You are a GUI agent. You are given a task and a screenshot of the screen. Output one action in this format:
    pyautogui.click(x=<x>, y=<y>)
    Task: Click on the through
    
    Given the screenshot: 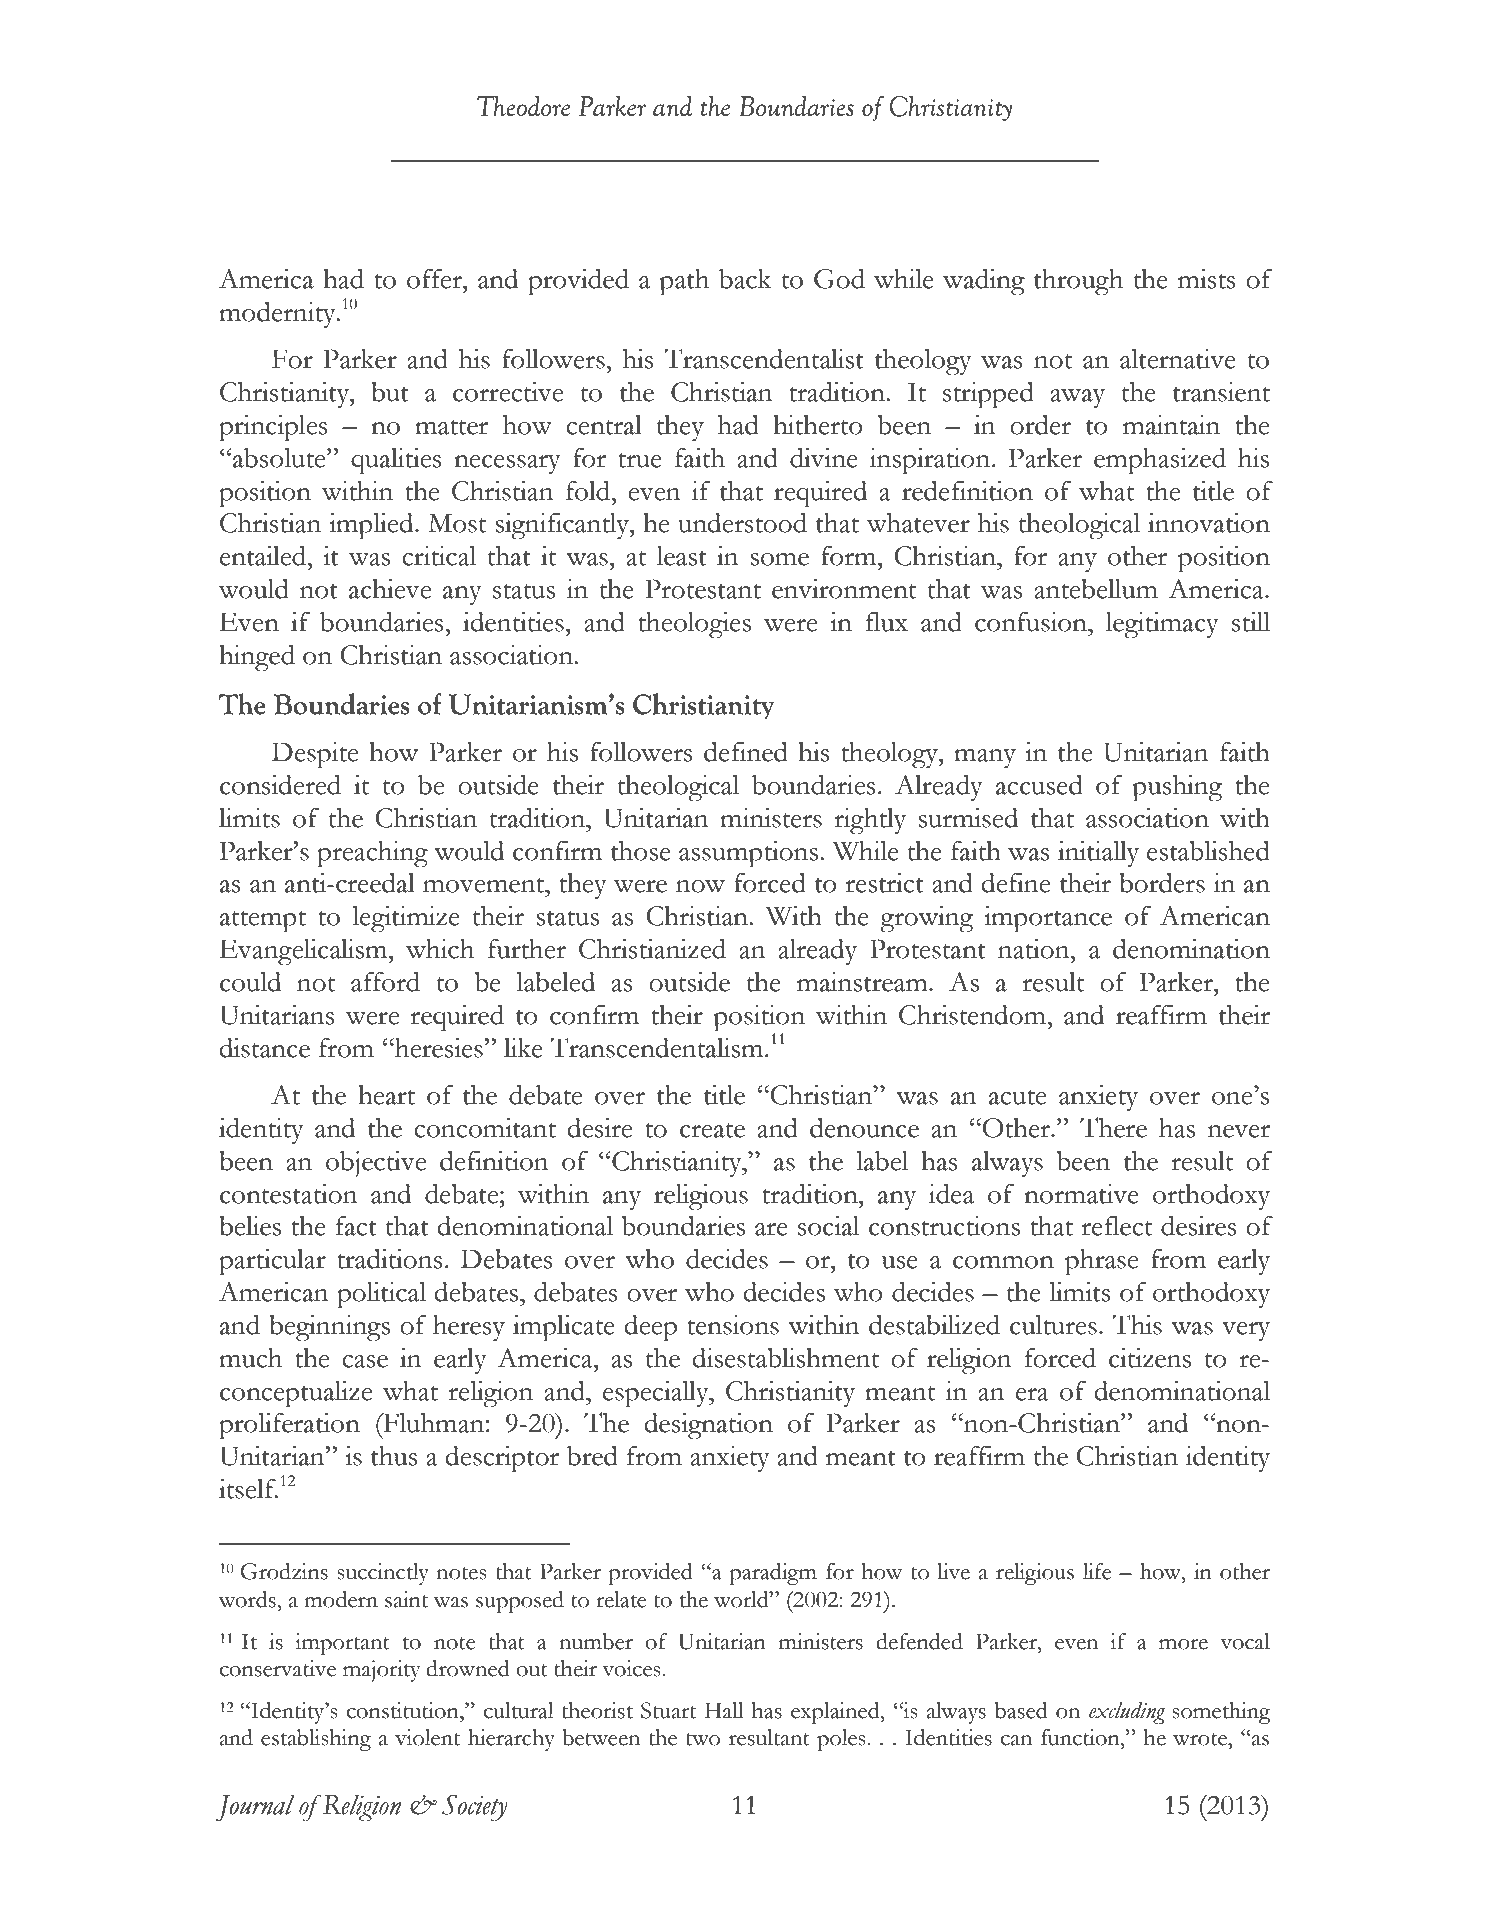 What is the action you would take?
    pyautogui.click(x=1078, y=282)
